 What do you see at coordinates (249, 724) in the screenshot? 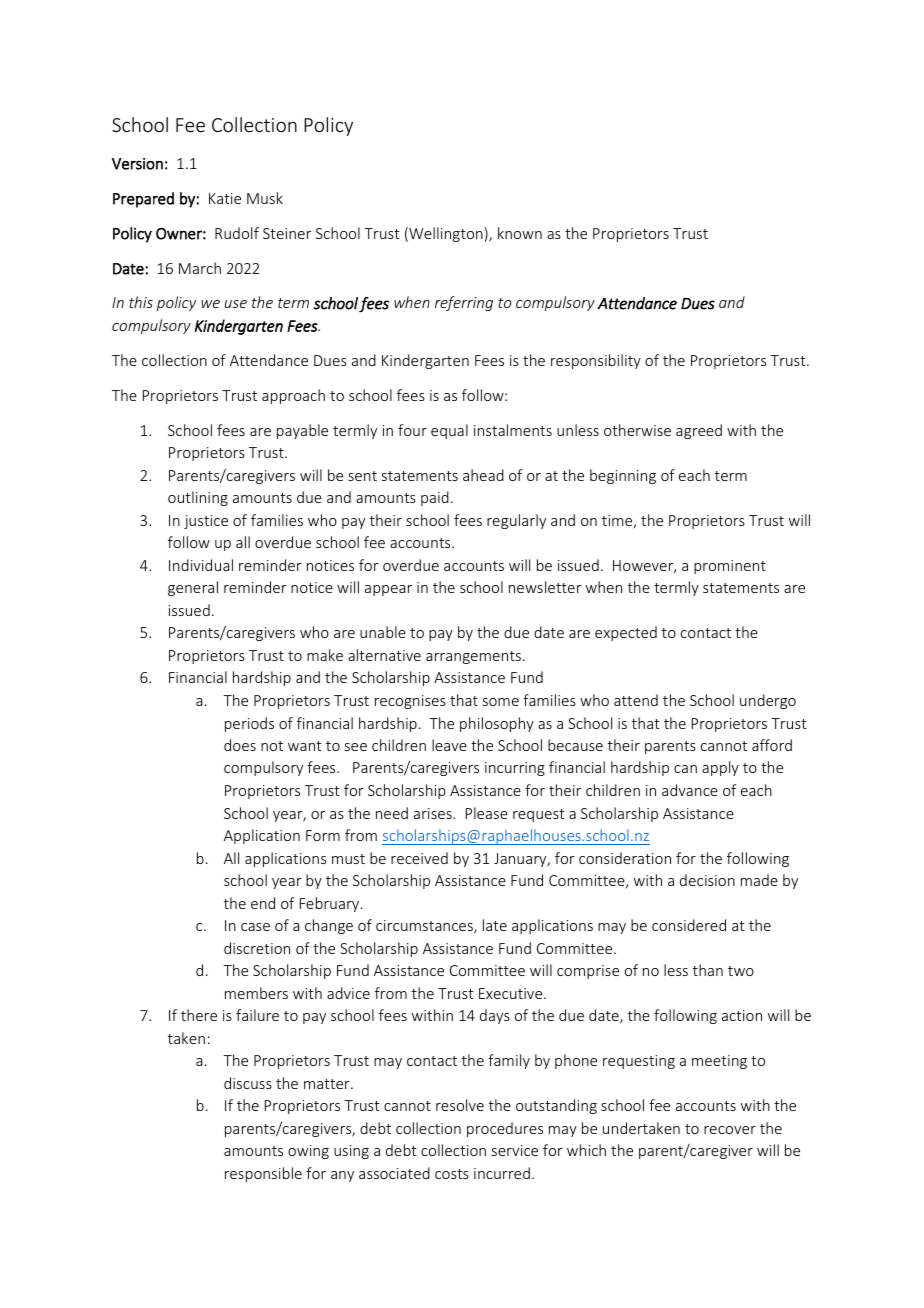
I see `periods` at bounding box center [249, 724].
